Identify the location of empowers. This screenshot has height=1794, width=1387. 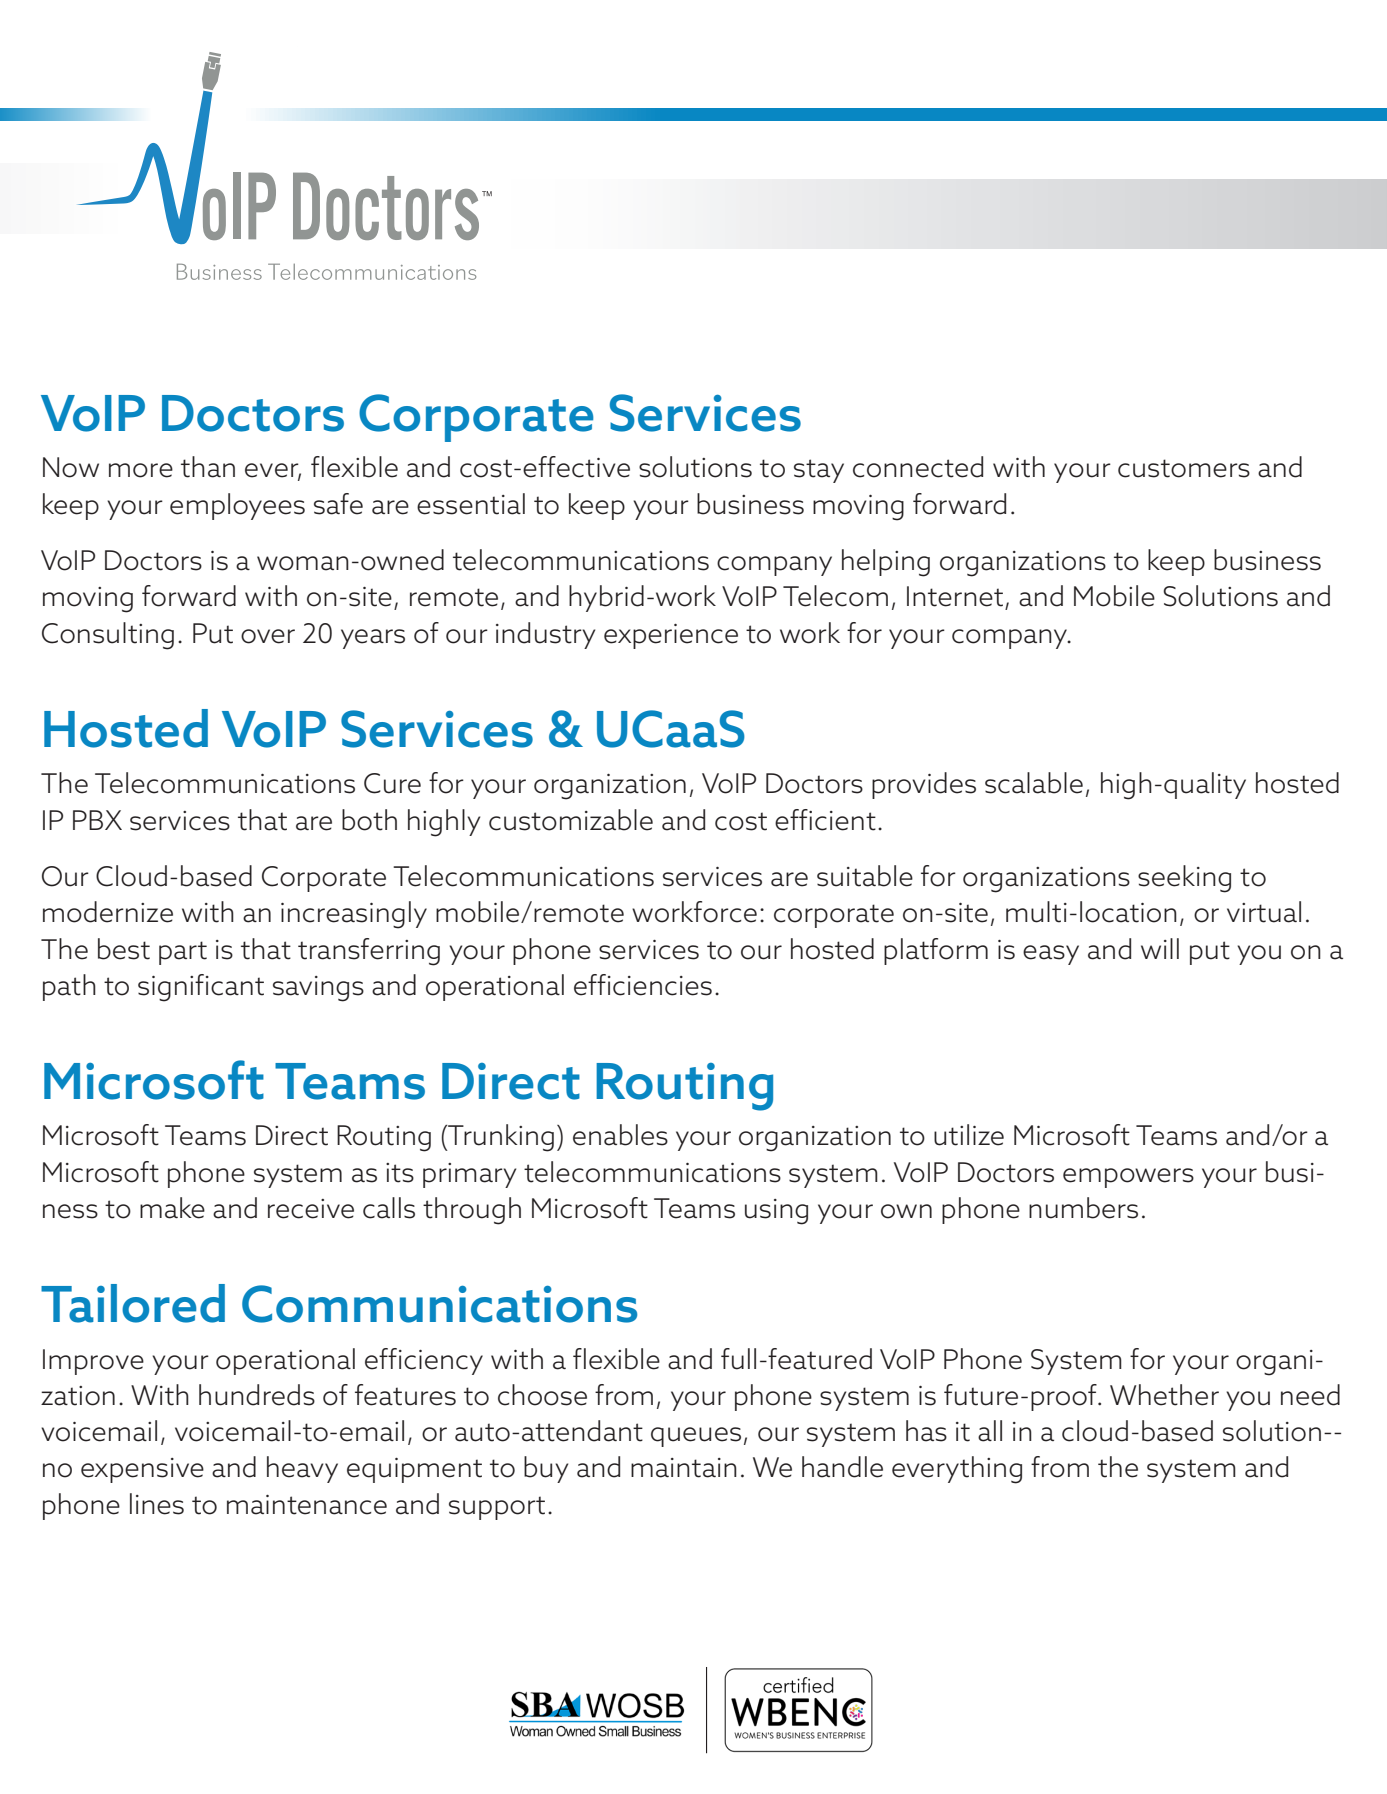
(1128, 1178).
